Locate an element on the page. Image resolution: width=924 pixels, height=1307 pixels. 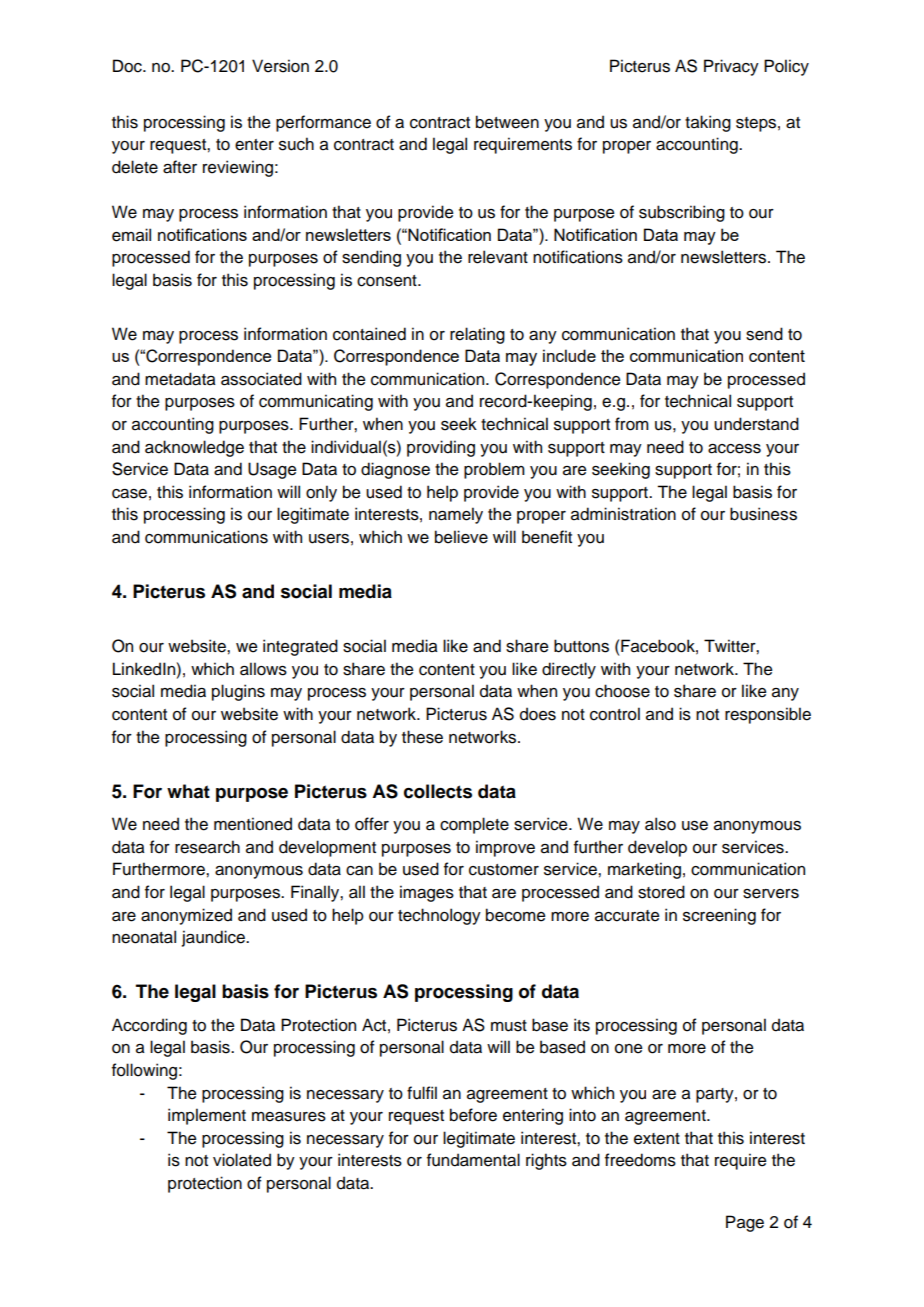
also is located at coordinates (660, 824).
